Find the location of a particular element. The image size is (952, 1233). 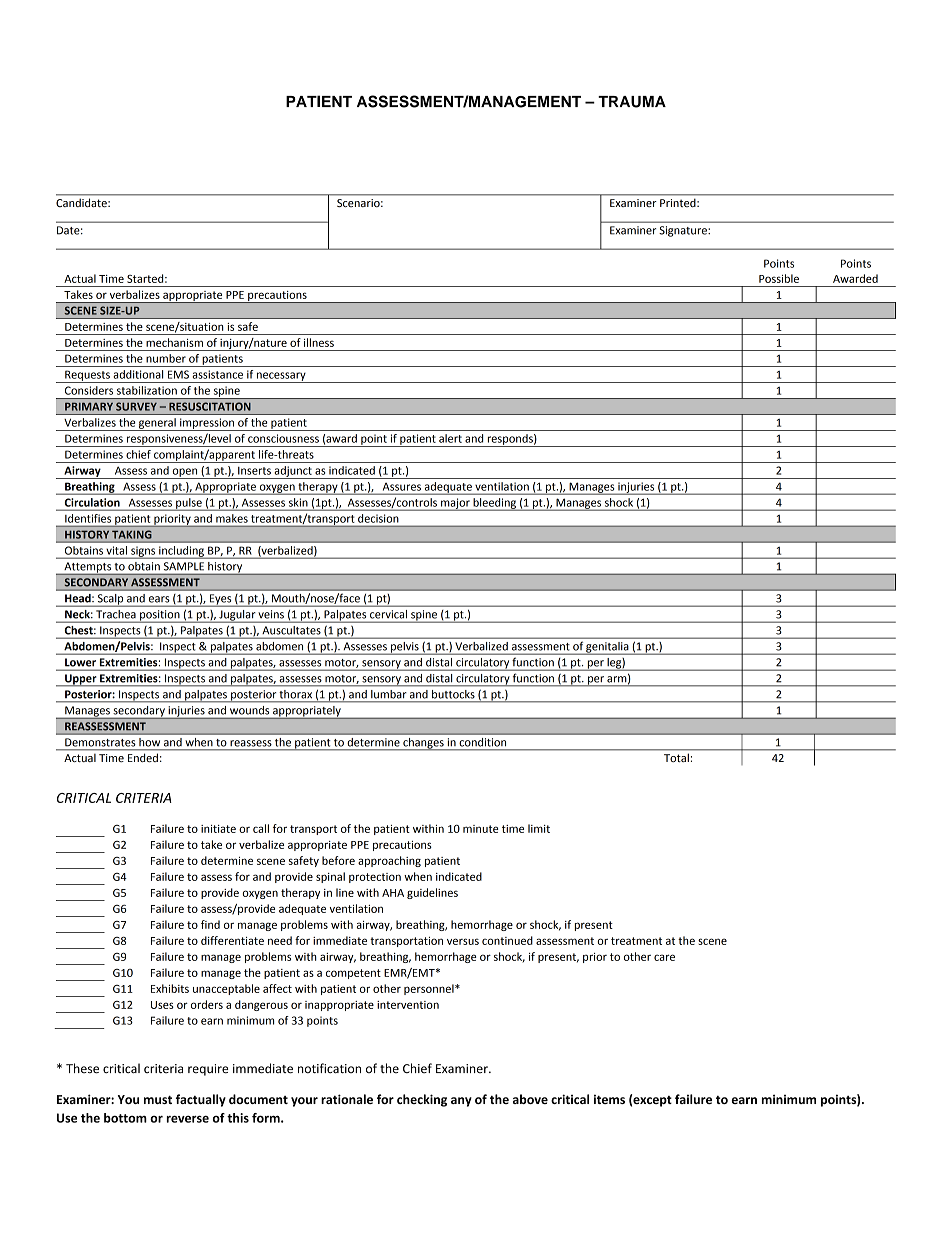

must is located at coordinates (158, 1099).
